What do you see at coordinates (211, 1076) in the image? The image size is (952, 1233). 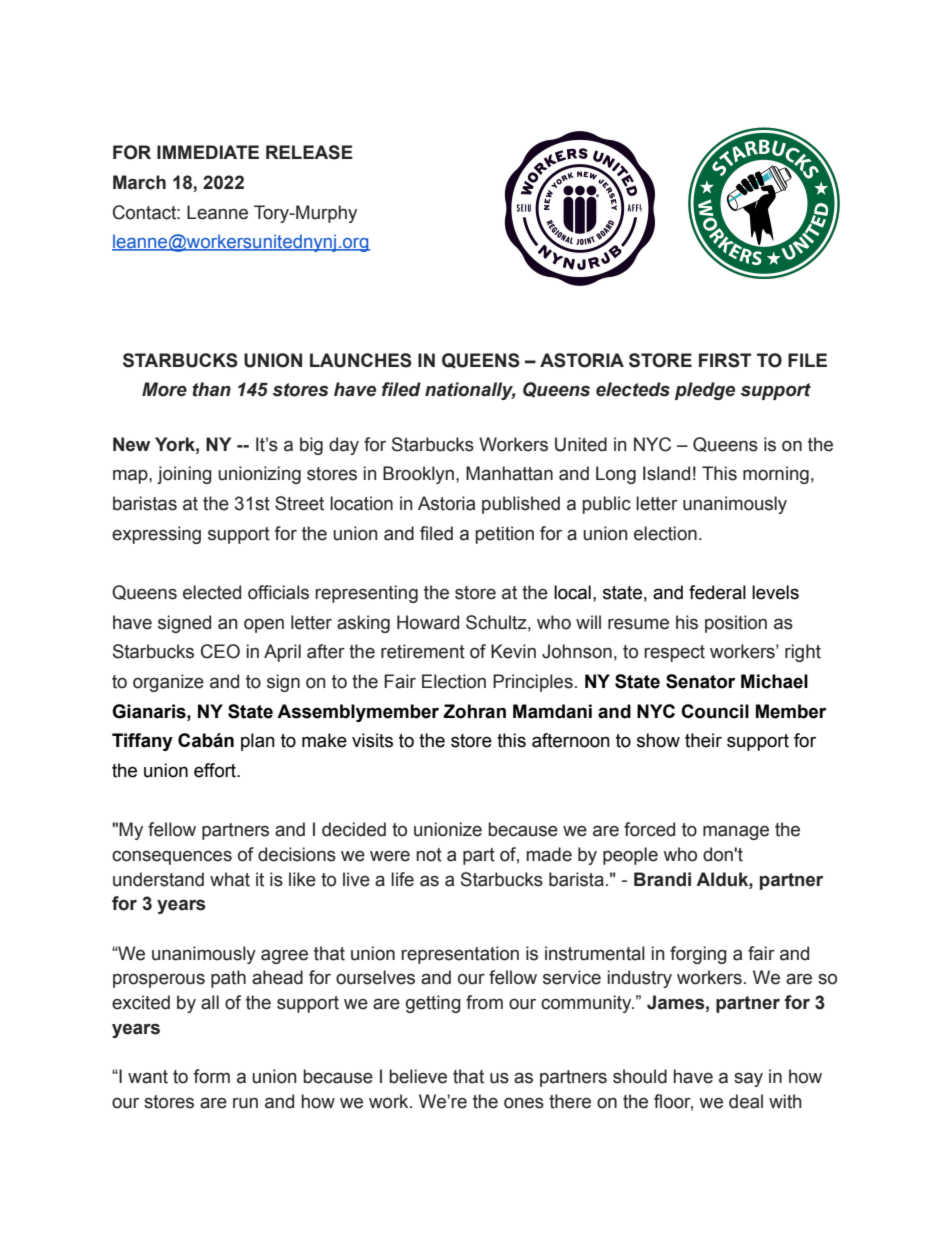 I see `form` at bounding box center [211, 1076].
